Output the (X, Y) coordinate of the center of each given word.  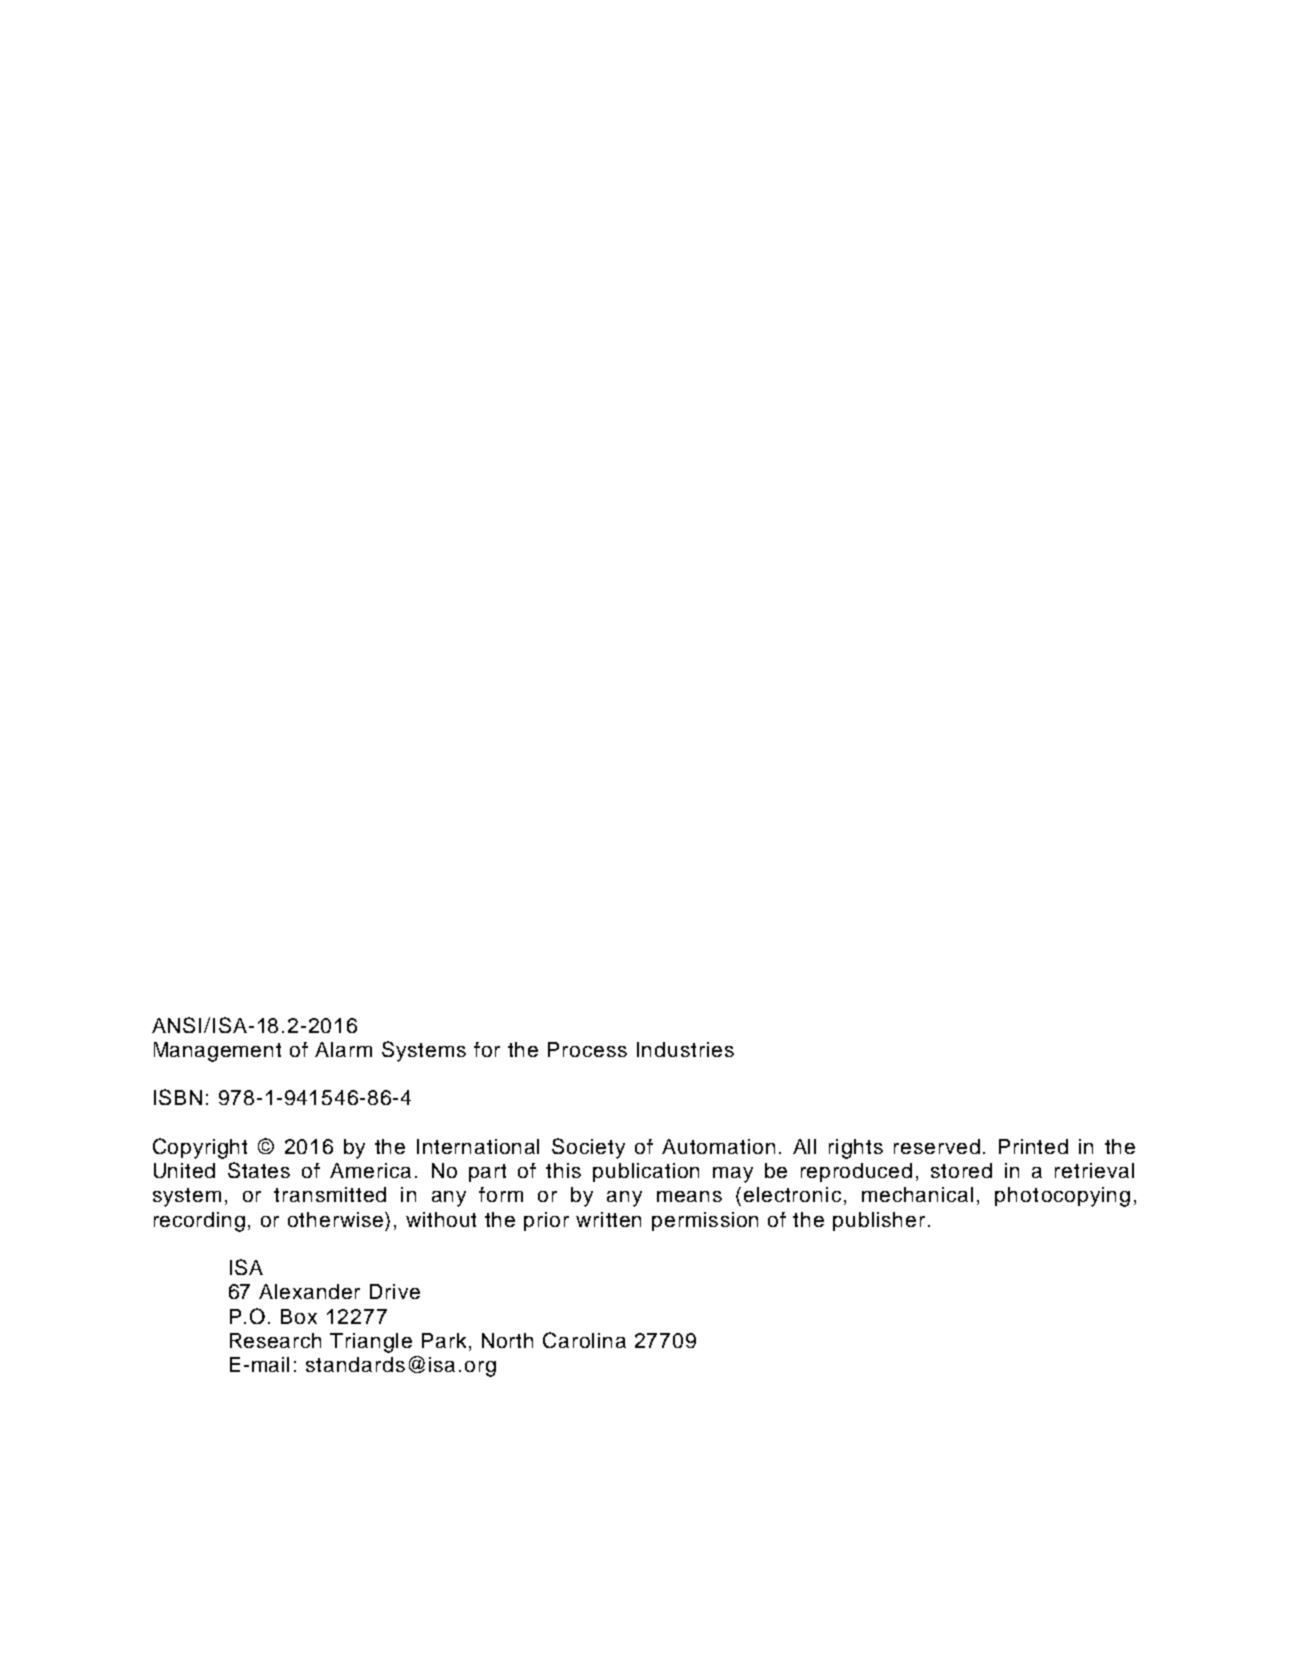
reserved (937, 1146)
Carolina (584, 1340)
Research (275, 1340)
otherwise (337, 1219)
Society (588, 1148)
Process (587, 1049)
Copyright (200, 1148)
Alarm (343, 1049)
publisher (879, 1221)
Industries (685, 1049)
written (608, 1219)
